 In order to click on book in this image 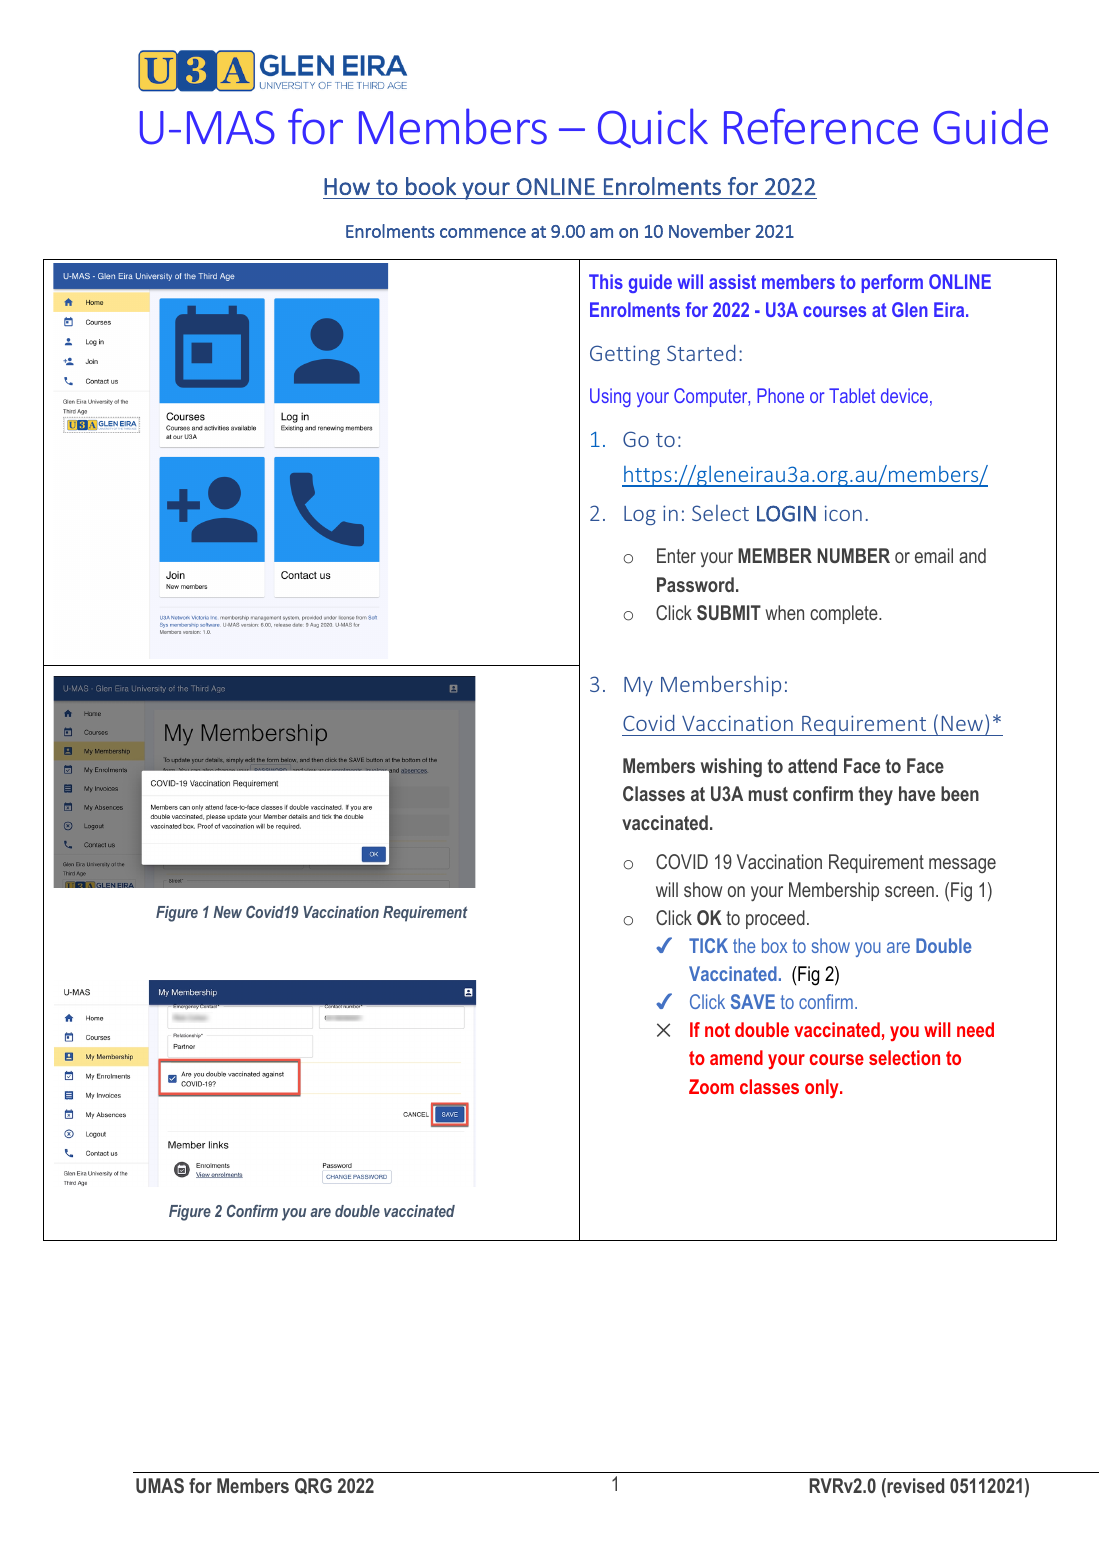, I will do `click(431, 186)`.
